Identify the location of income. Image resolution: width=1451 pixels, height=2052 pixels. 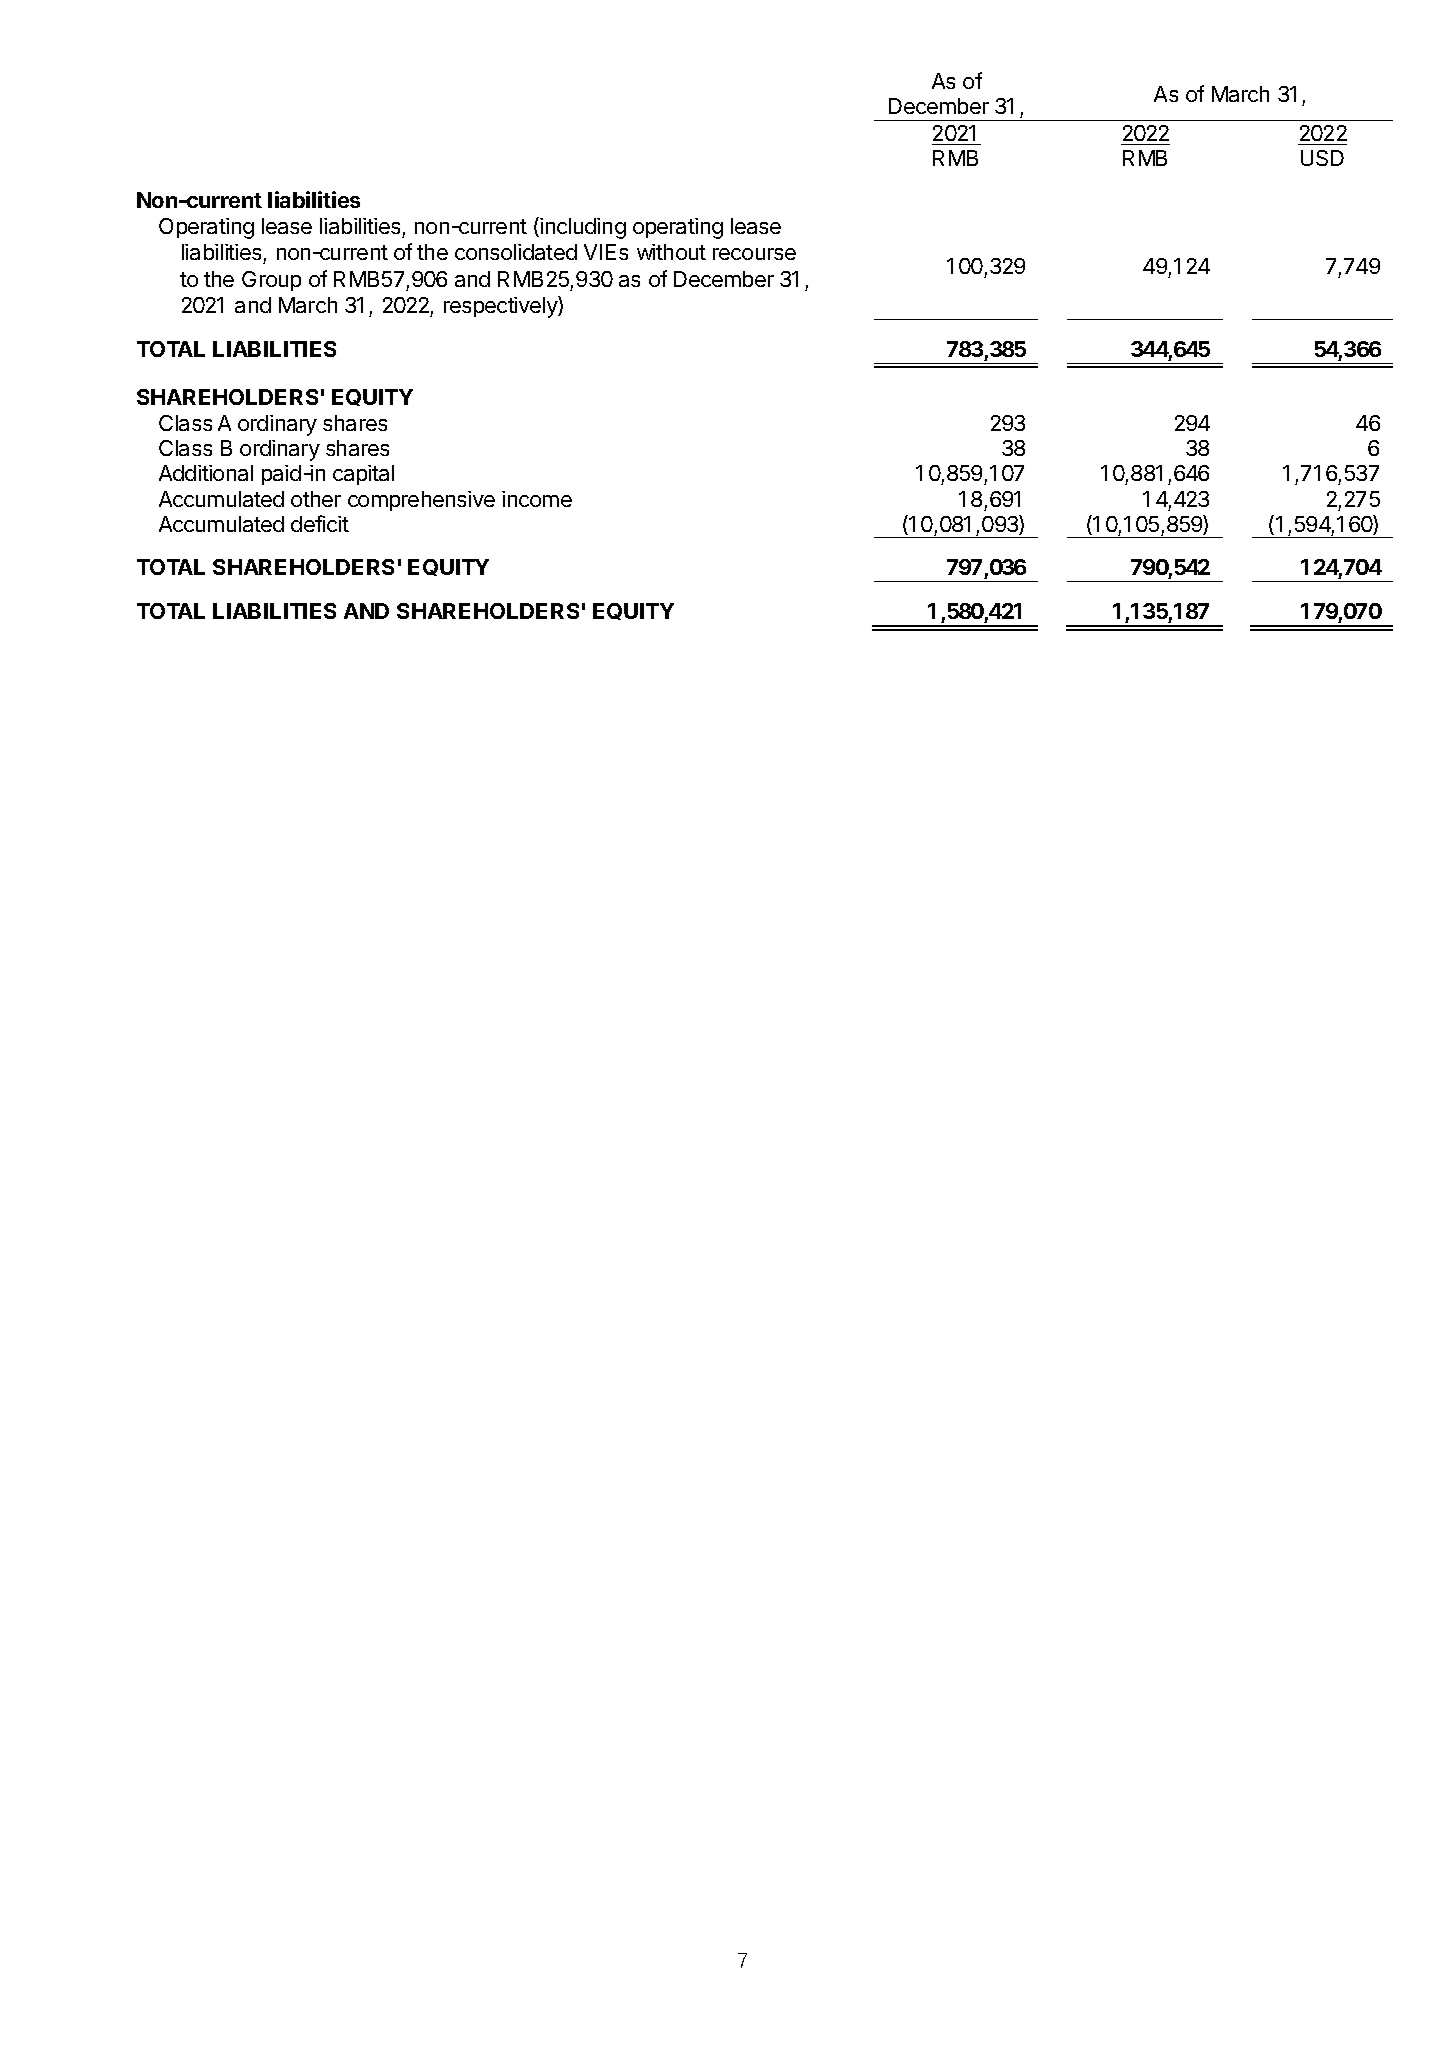
(537, 499).
